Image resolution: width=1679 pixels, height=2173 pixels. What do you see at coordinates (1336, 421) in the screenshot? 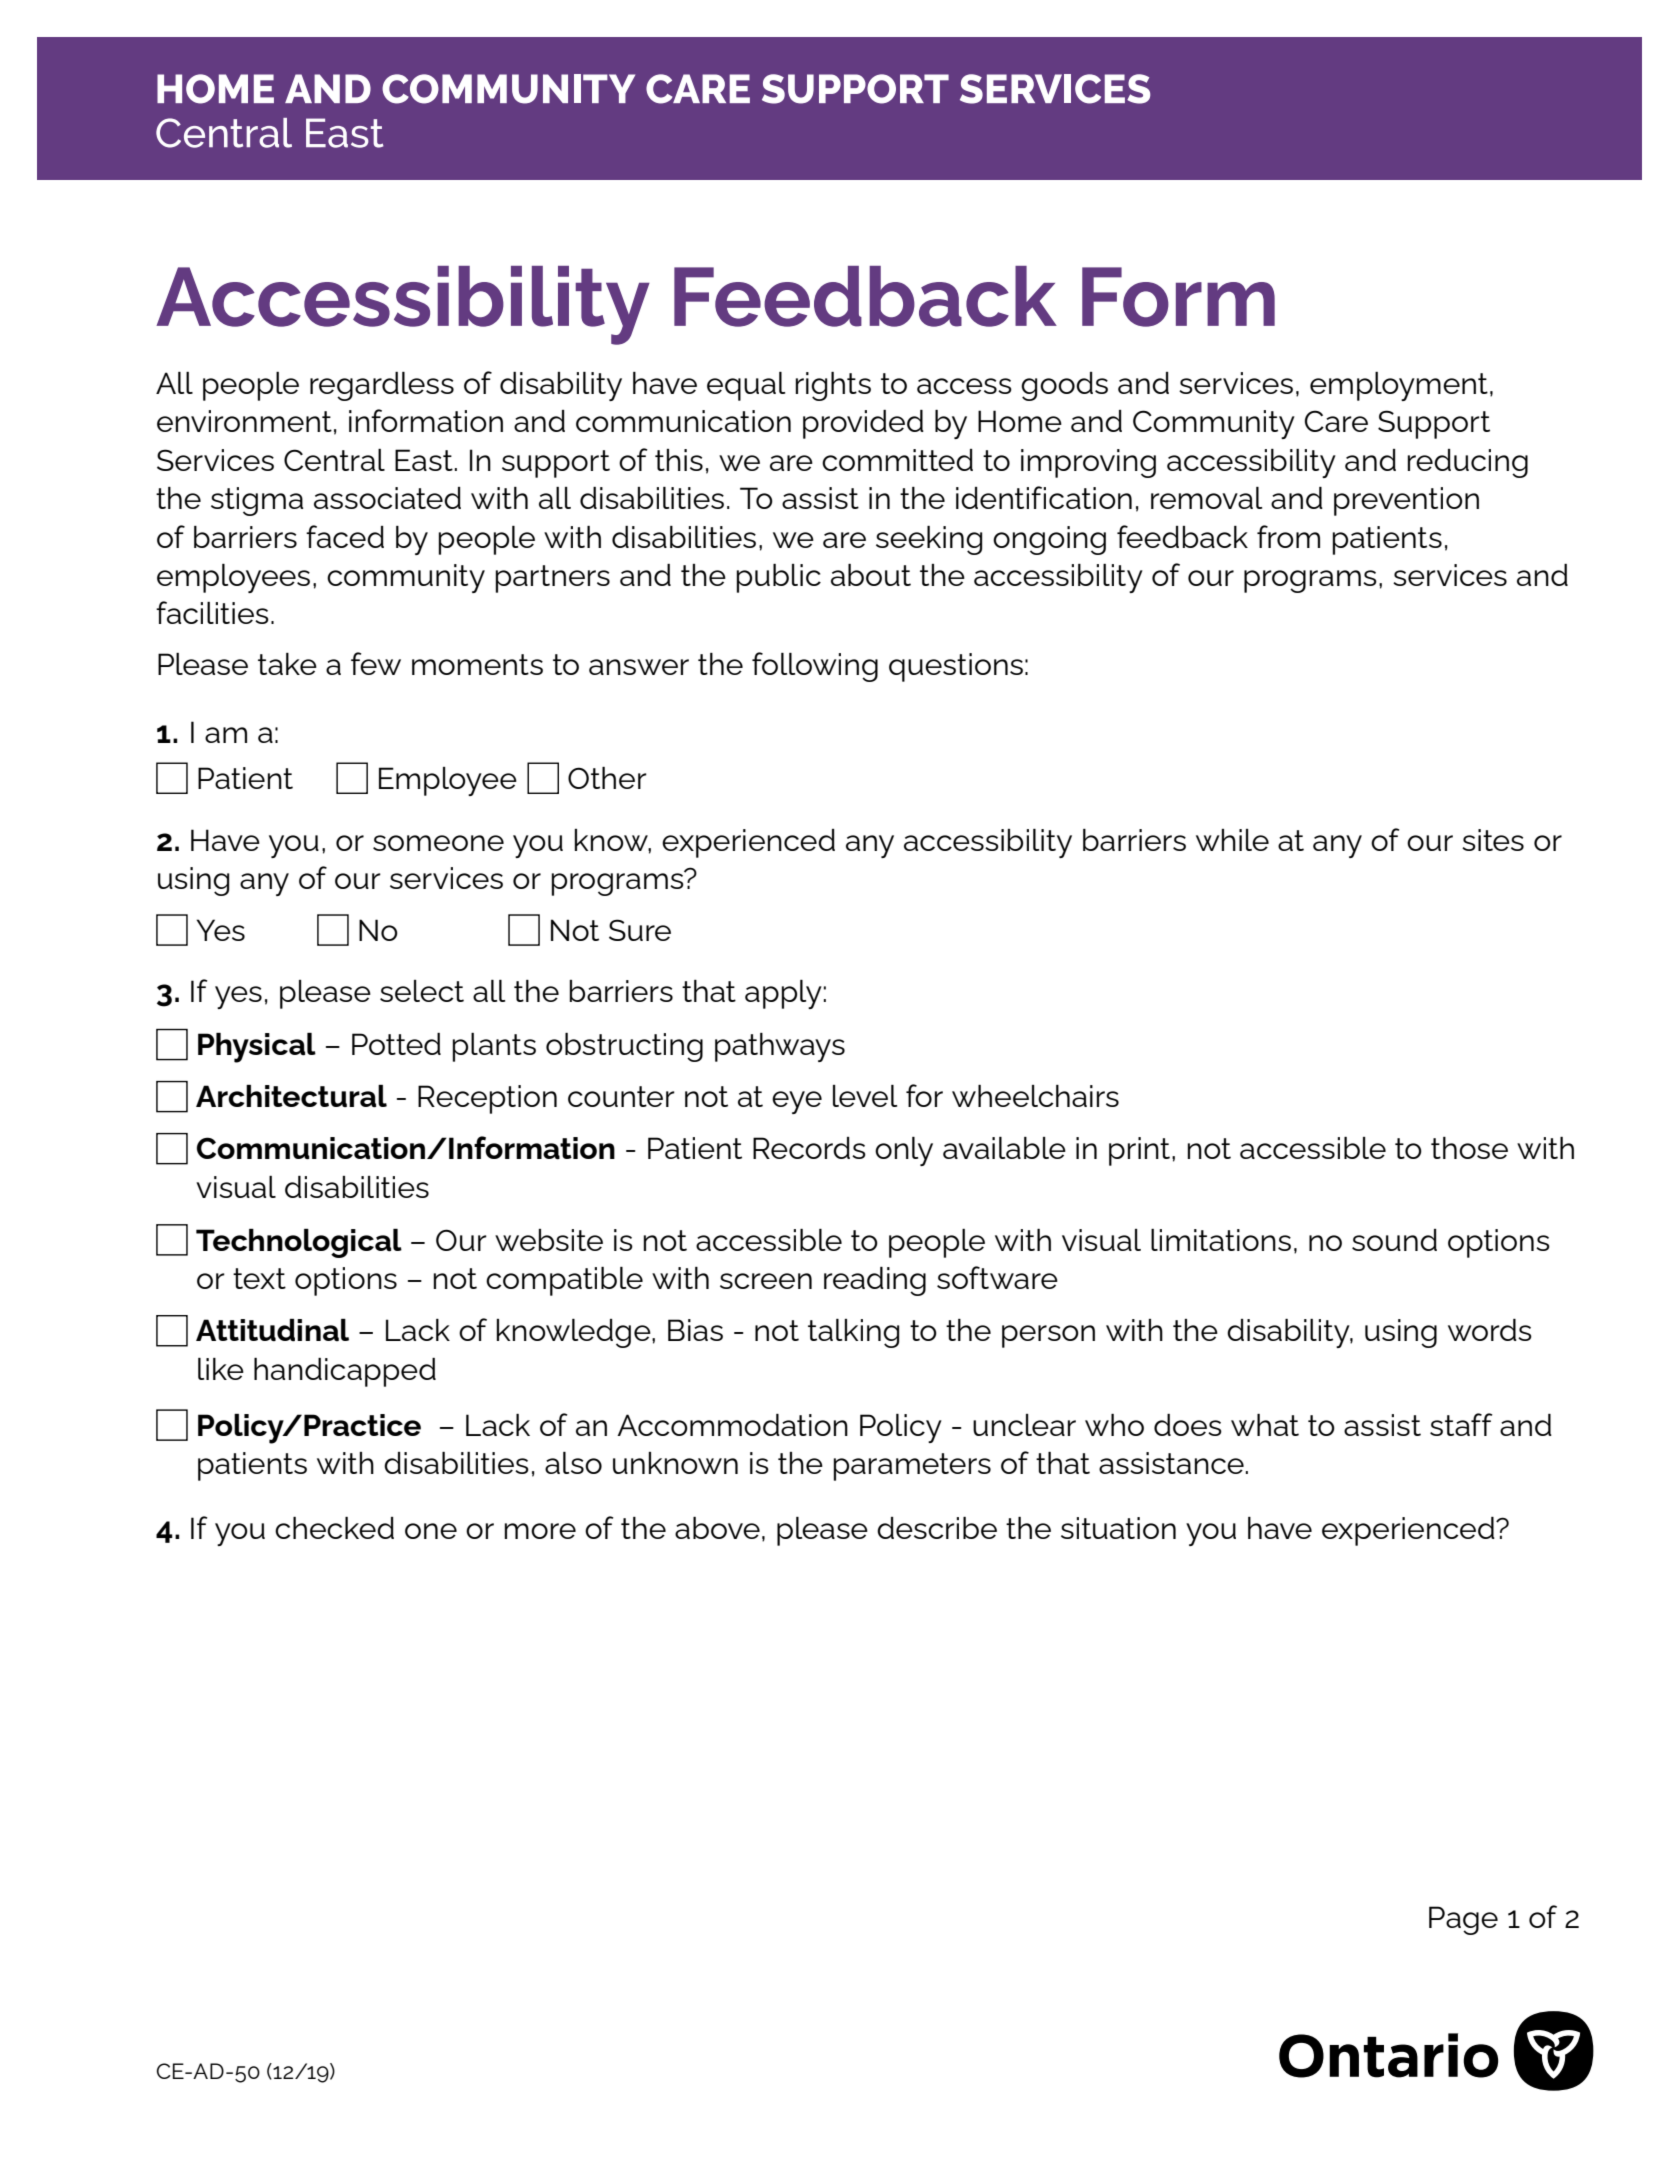
I see `Care` at bounding box center [1336, 421].
